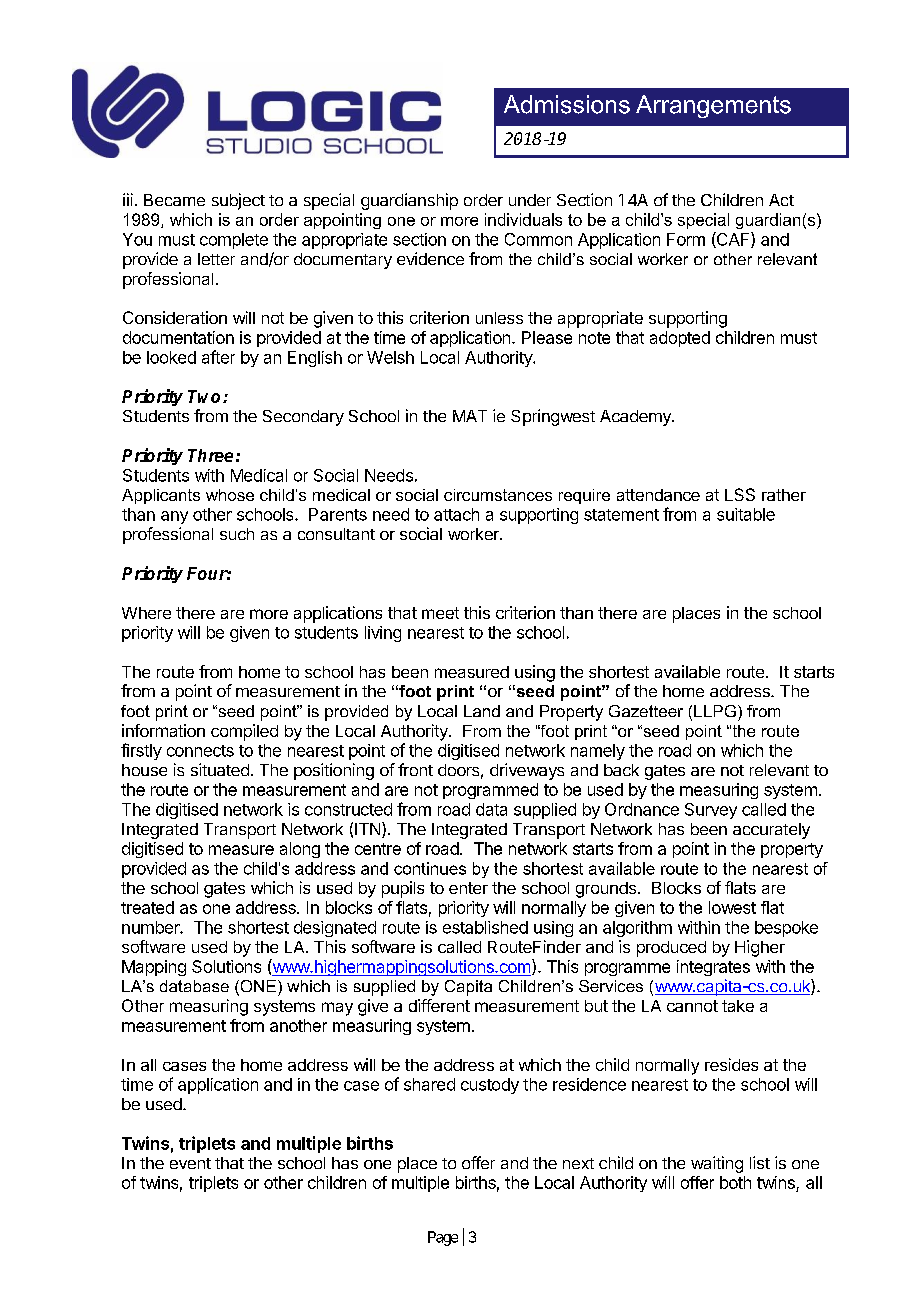 The image size is (924, 1308). What do you see at coordinates (456, 514) in the screenshot?
I see `attach` at bounding box center [456, 514].
